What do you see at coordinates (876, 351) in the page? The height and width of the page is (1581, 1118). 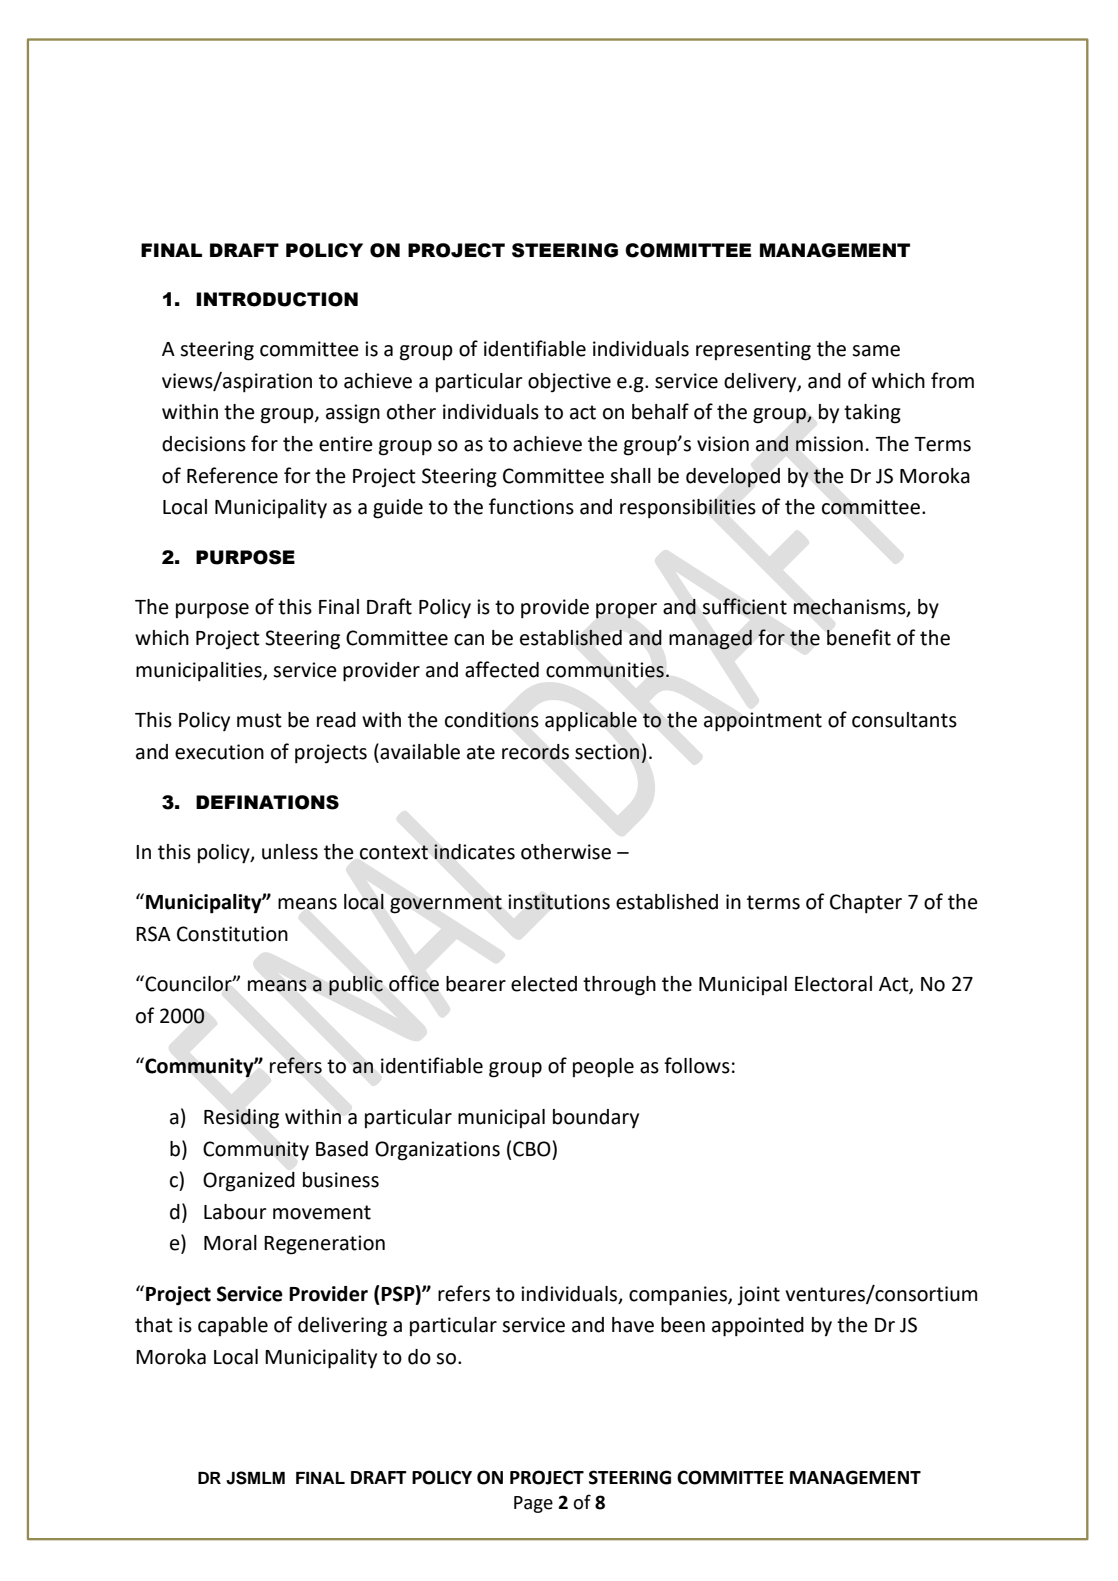 I see `same` at bounding box center [876, 351].
